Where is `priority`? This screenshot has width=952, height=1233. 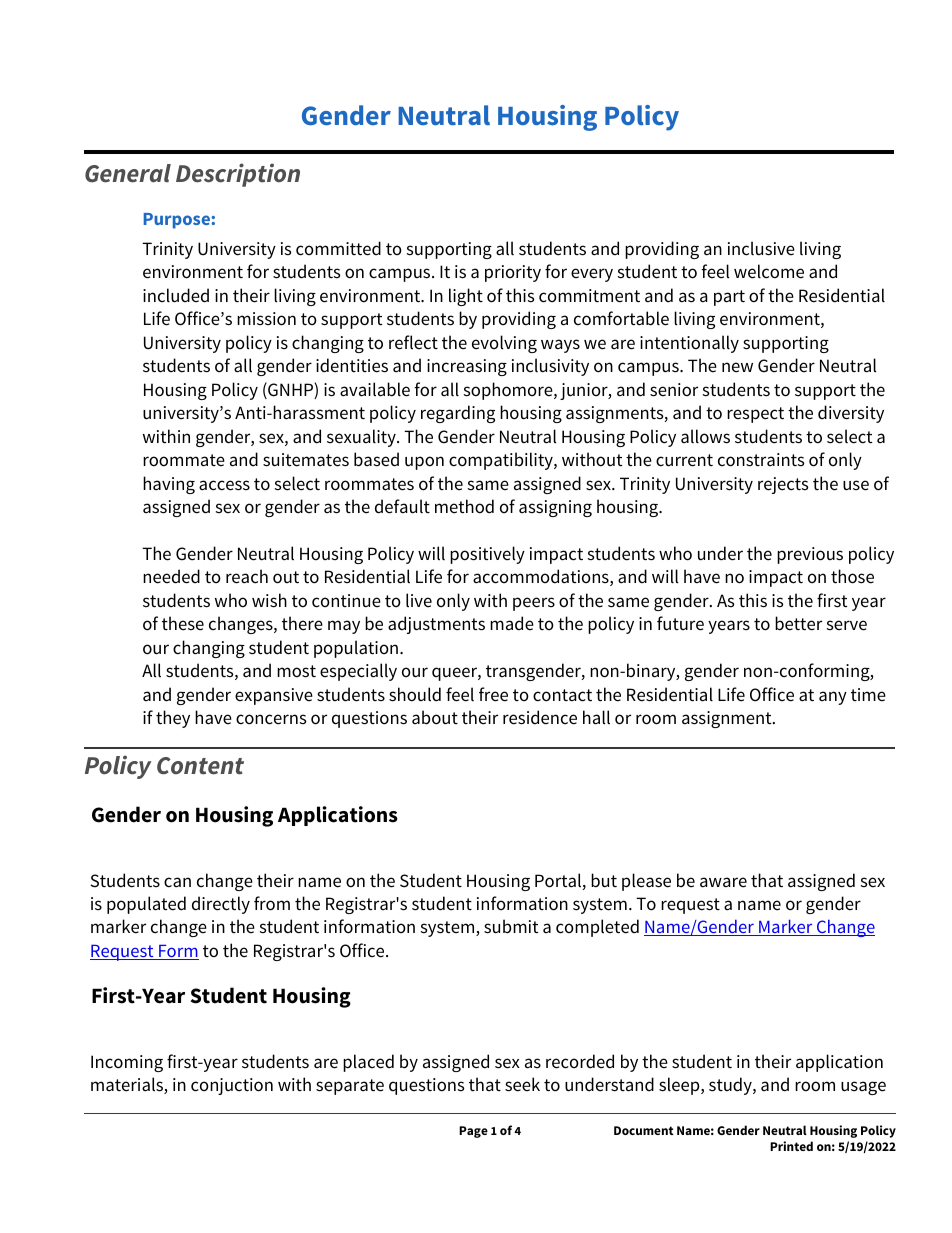
priority is located at coordinates (513, 273).
